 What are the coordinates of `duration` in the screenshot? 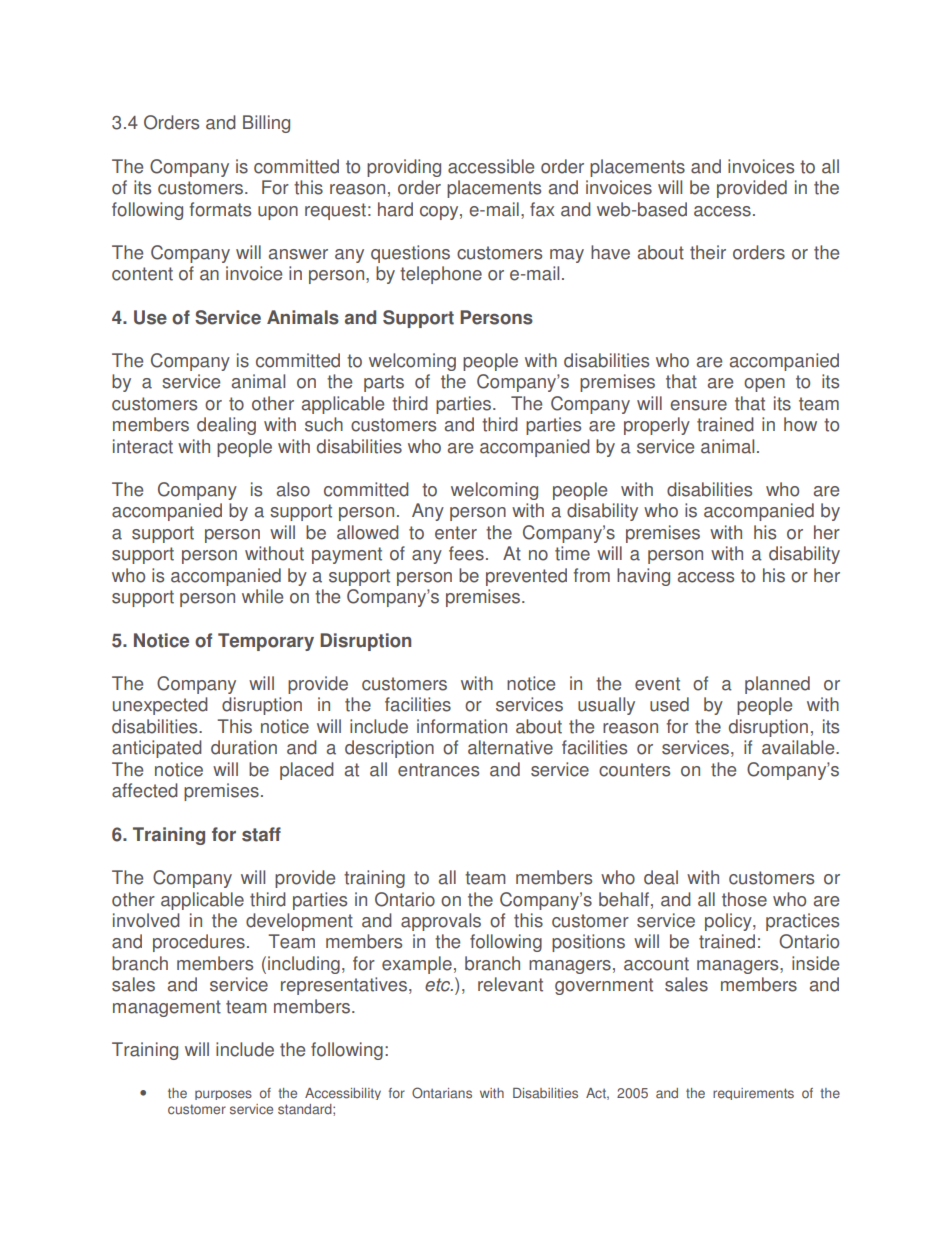 It's located at (244, 747).
